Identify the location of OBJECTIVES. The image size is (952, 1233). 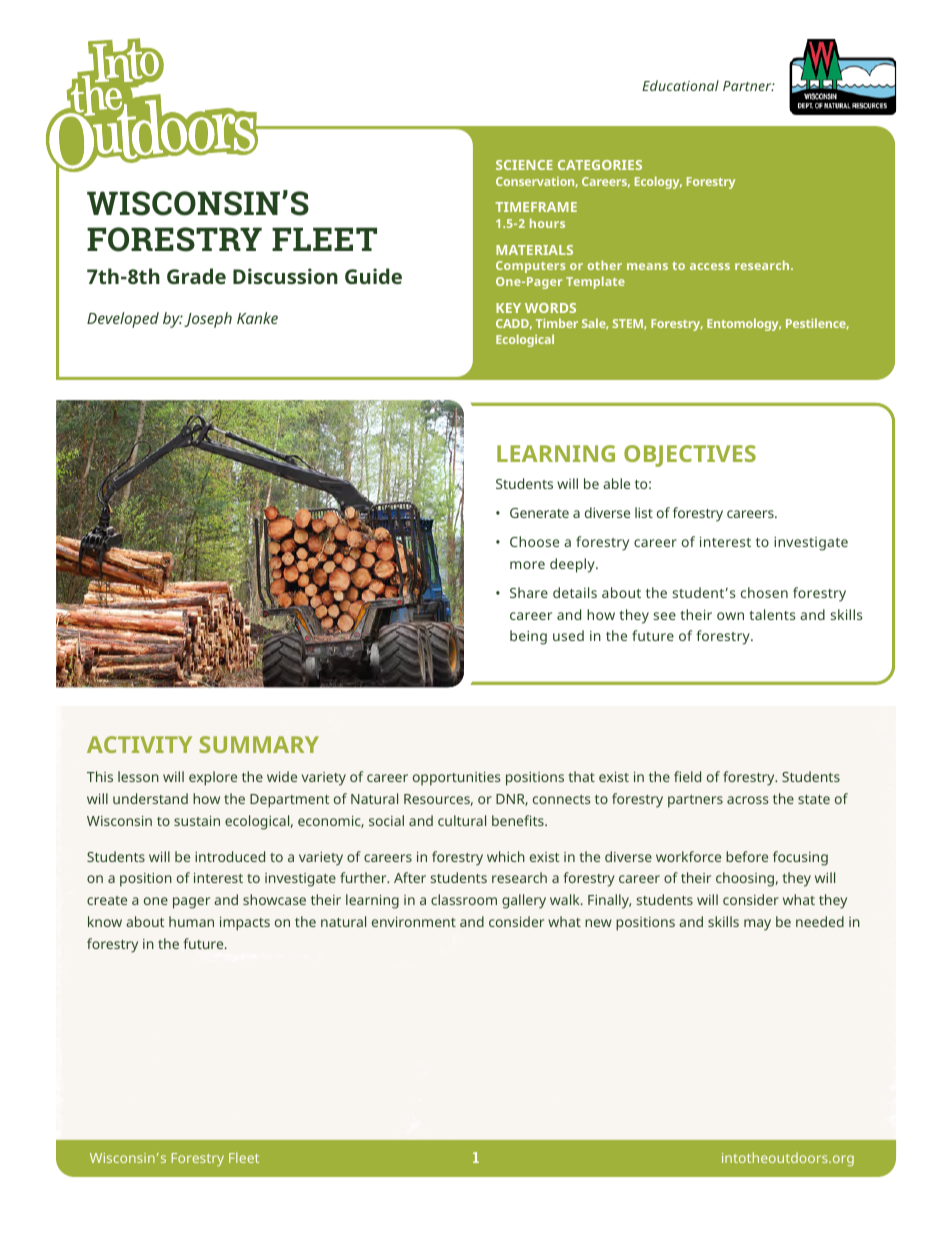
(690, 456).
